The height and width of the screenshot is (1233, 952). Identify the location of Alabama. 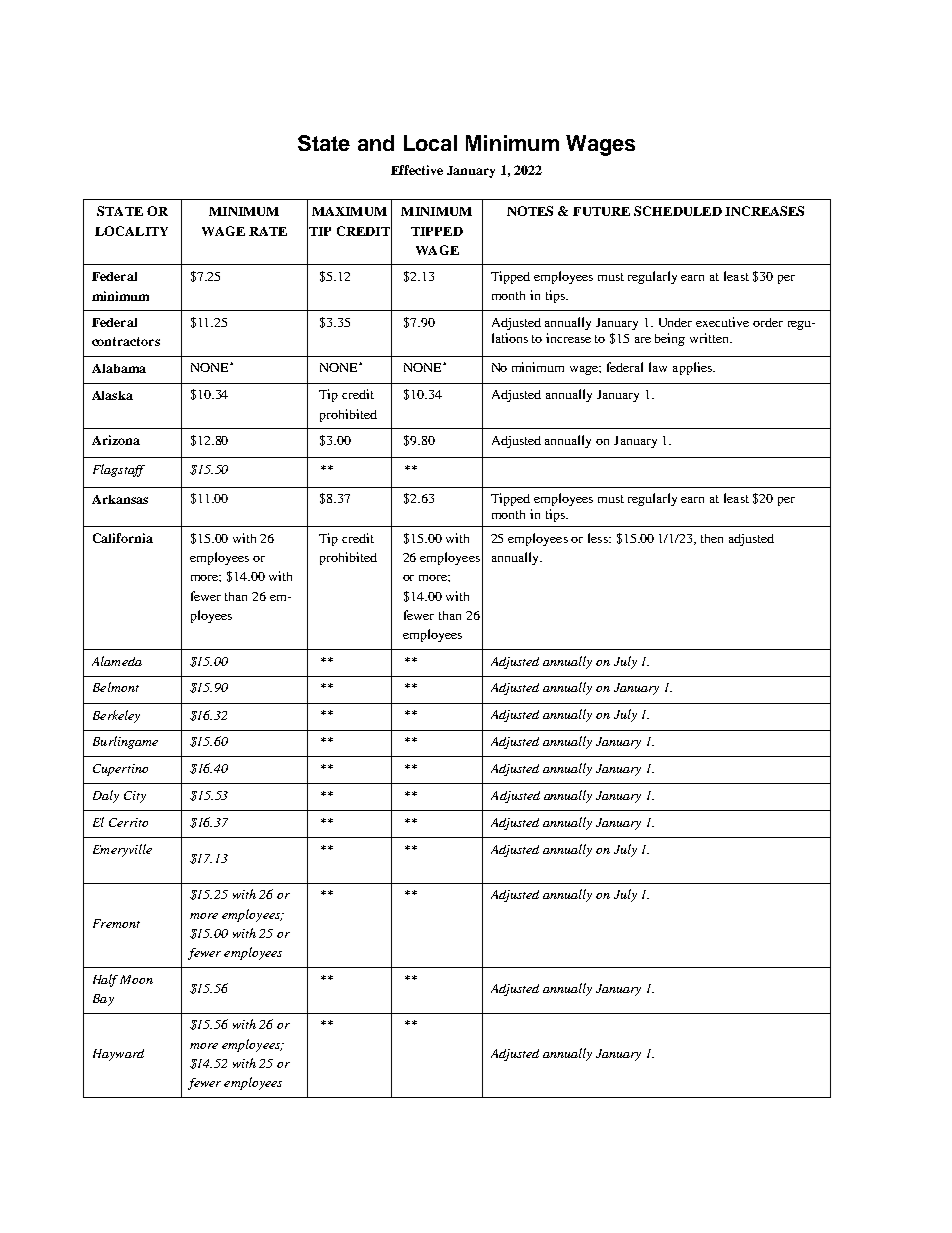
(119, 368).
